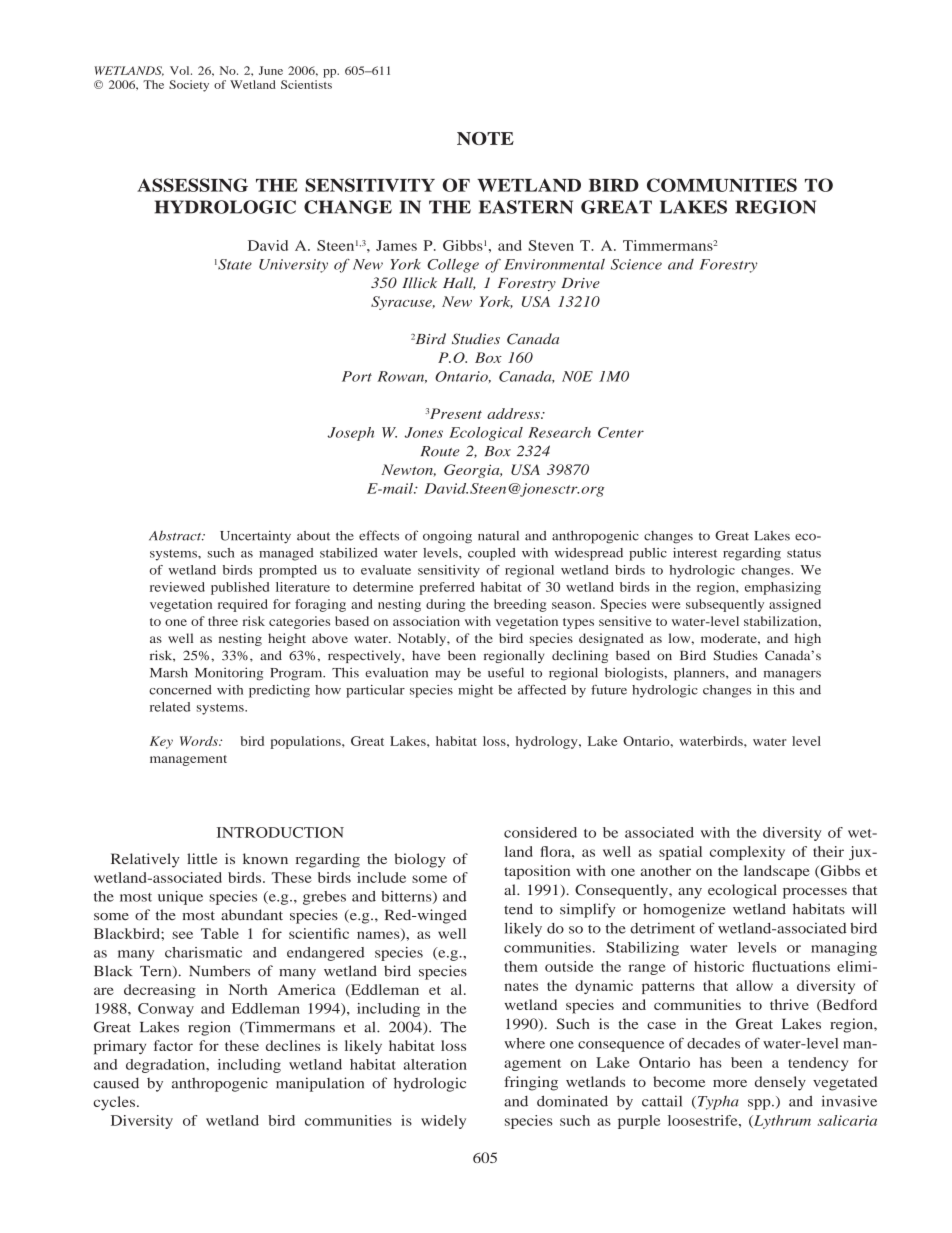 The image size is (952, 1233). I want to click on densely, so click(780, 1083).
